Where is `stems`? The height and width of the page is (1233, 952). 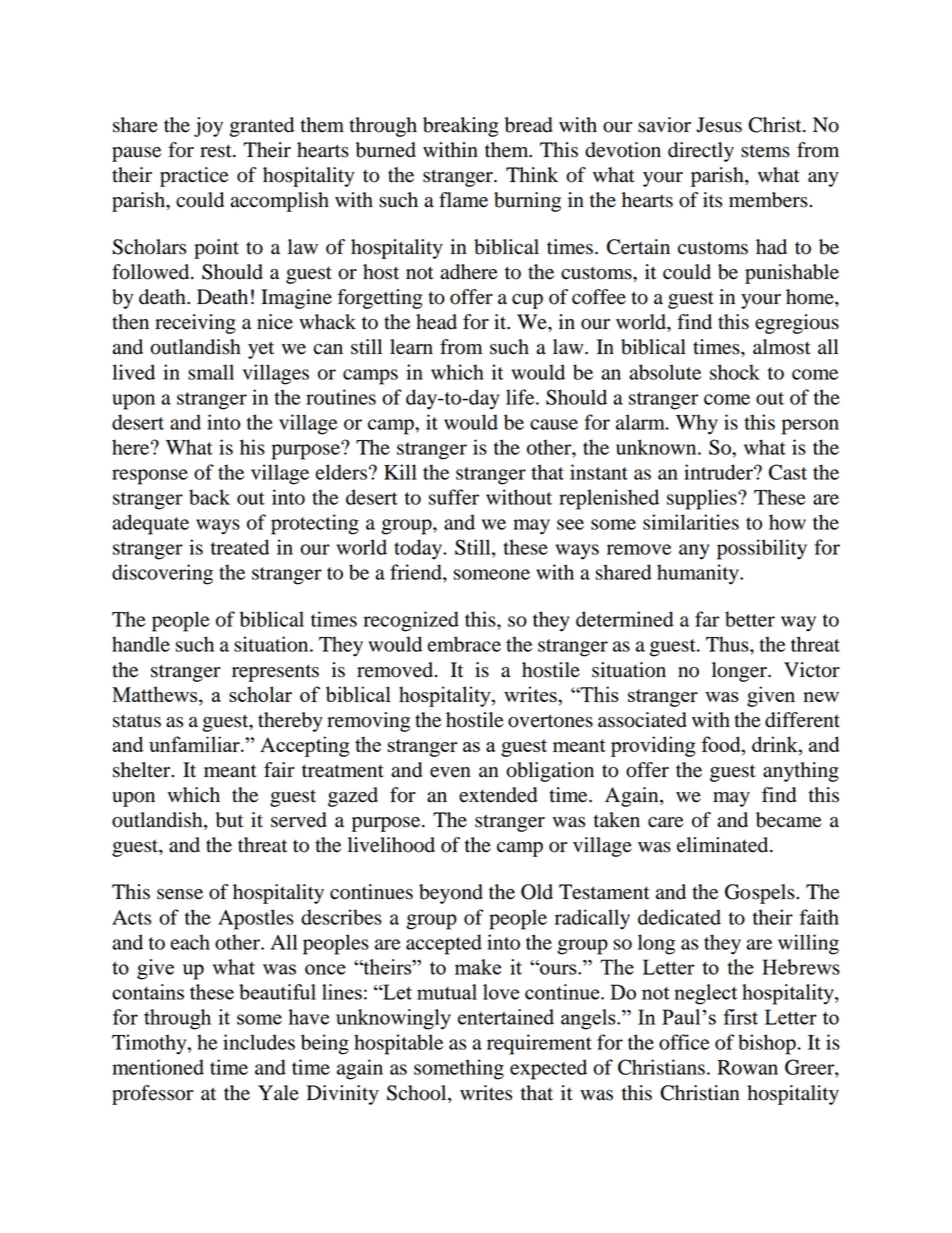 stems is located at coordinates (765, 151).
